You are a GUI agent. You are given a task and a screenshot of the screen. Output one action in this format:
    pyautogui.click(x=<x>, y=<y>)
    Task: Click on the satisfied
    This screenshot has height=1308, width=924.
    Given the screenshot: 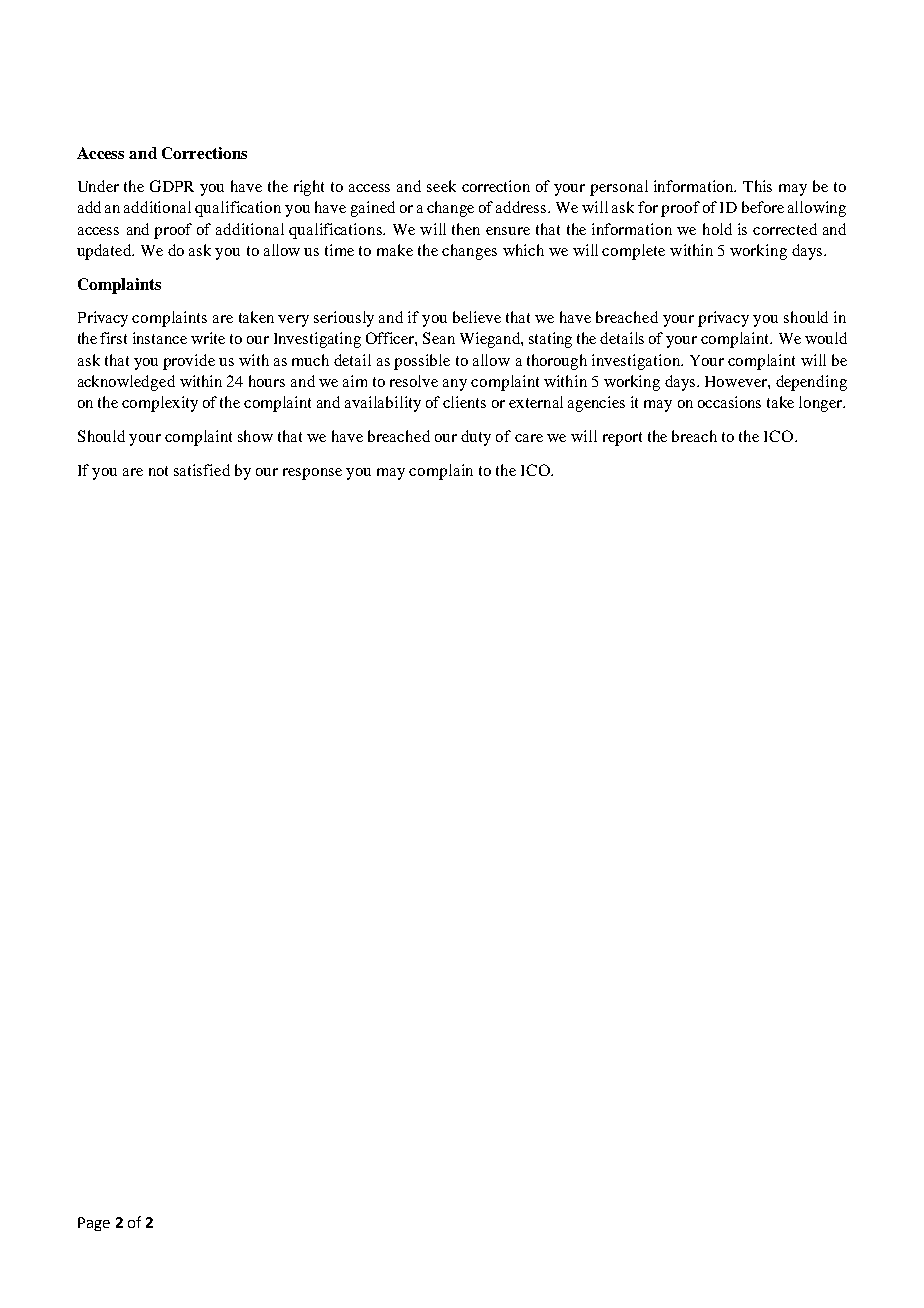 What is the action you would take?
    pyautogui.click(x=202, y=470)
